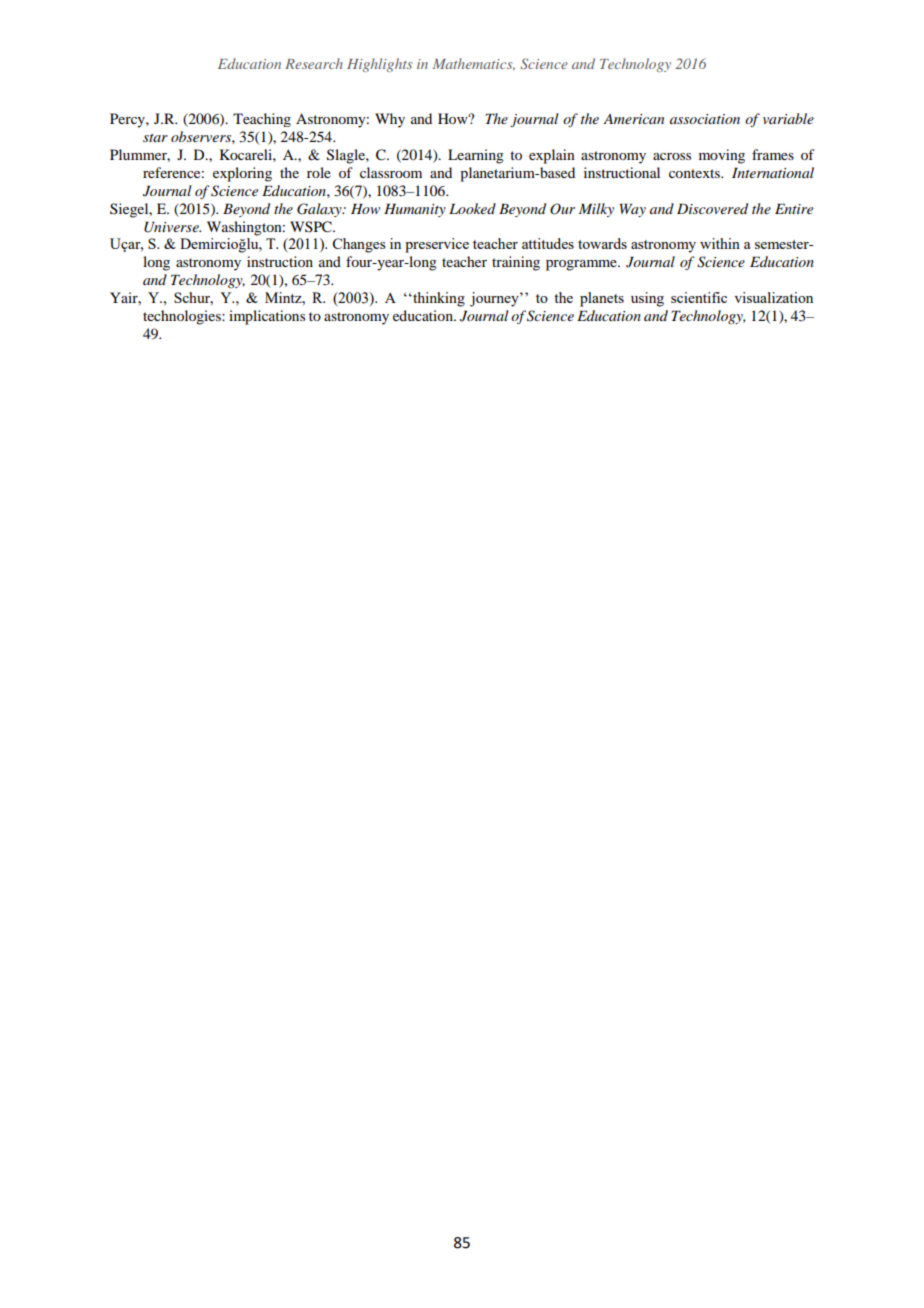  Describe the element at coordinates (495, 299) in the image. I see `journey` at that location.
